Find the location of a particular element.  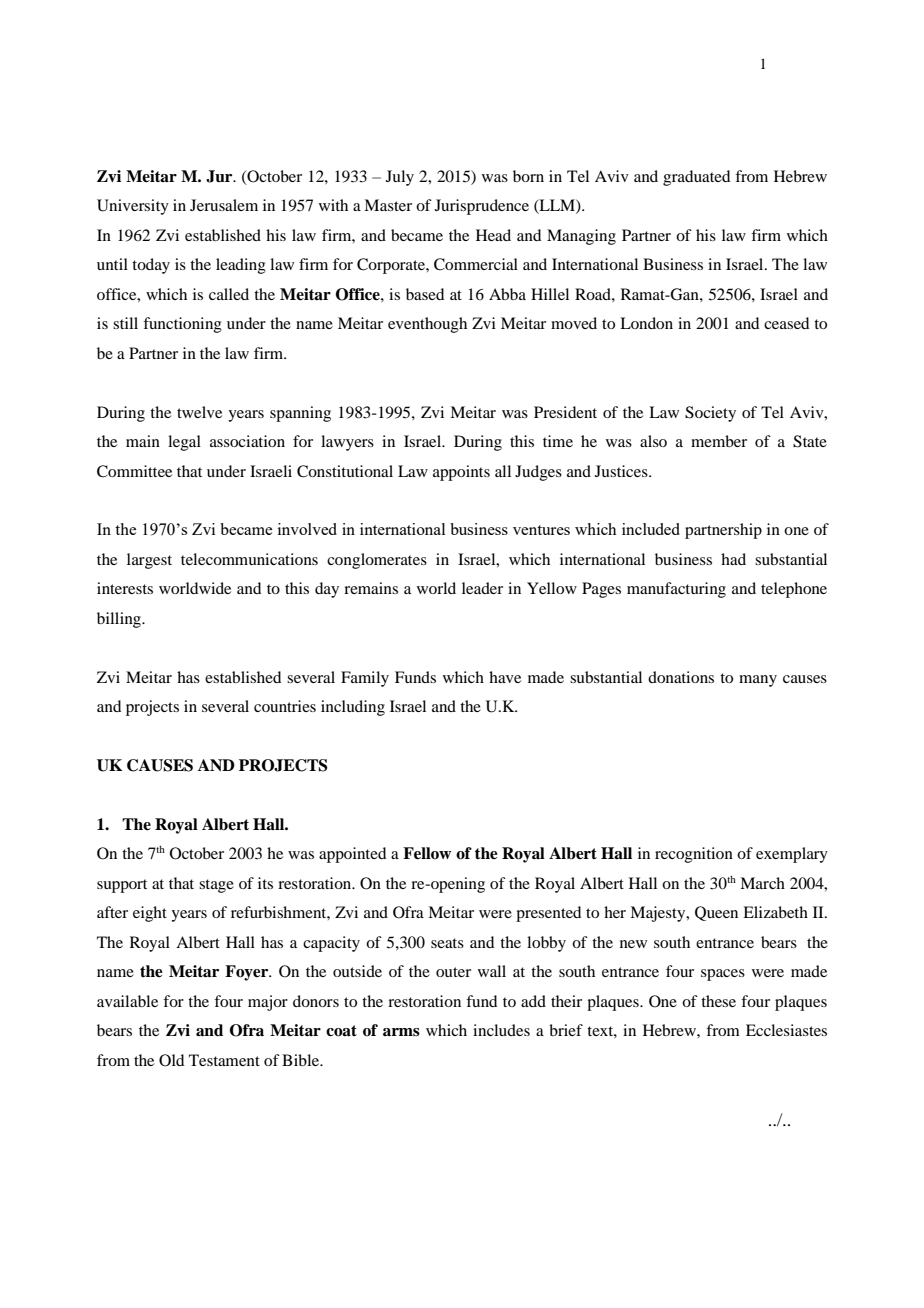

including is located at coordinates (353, 708).
